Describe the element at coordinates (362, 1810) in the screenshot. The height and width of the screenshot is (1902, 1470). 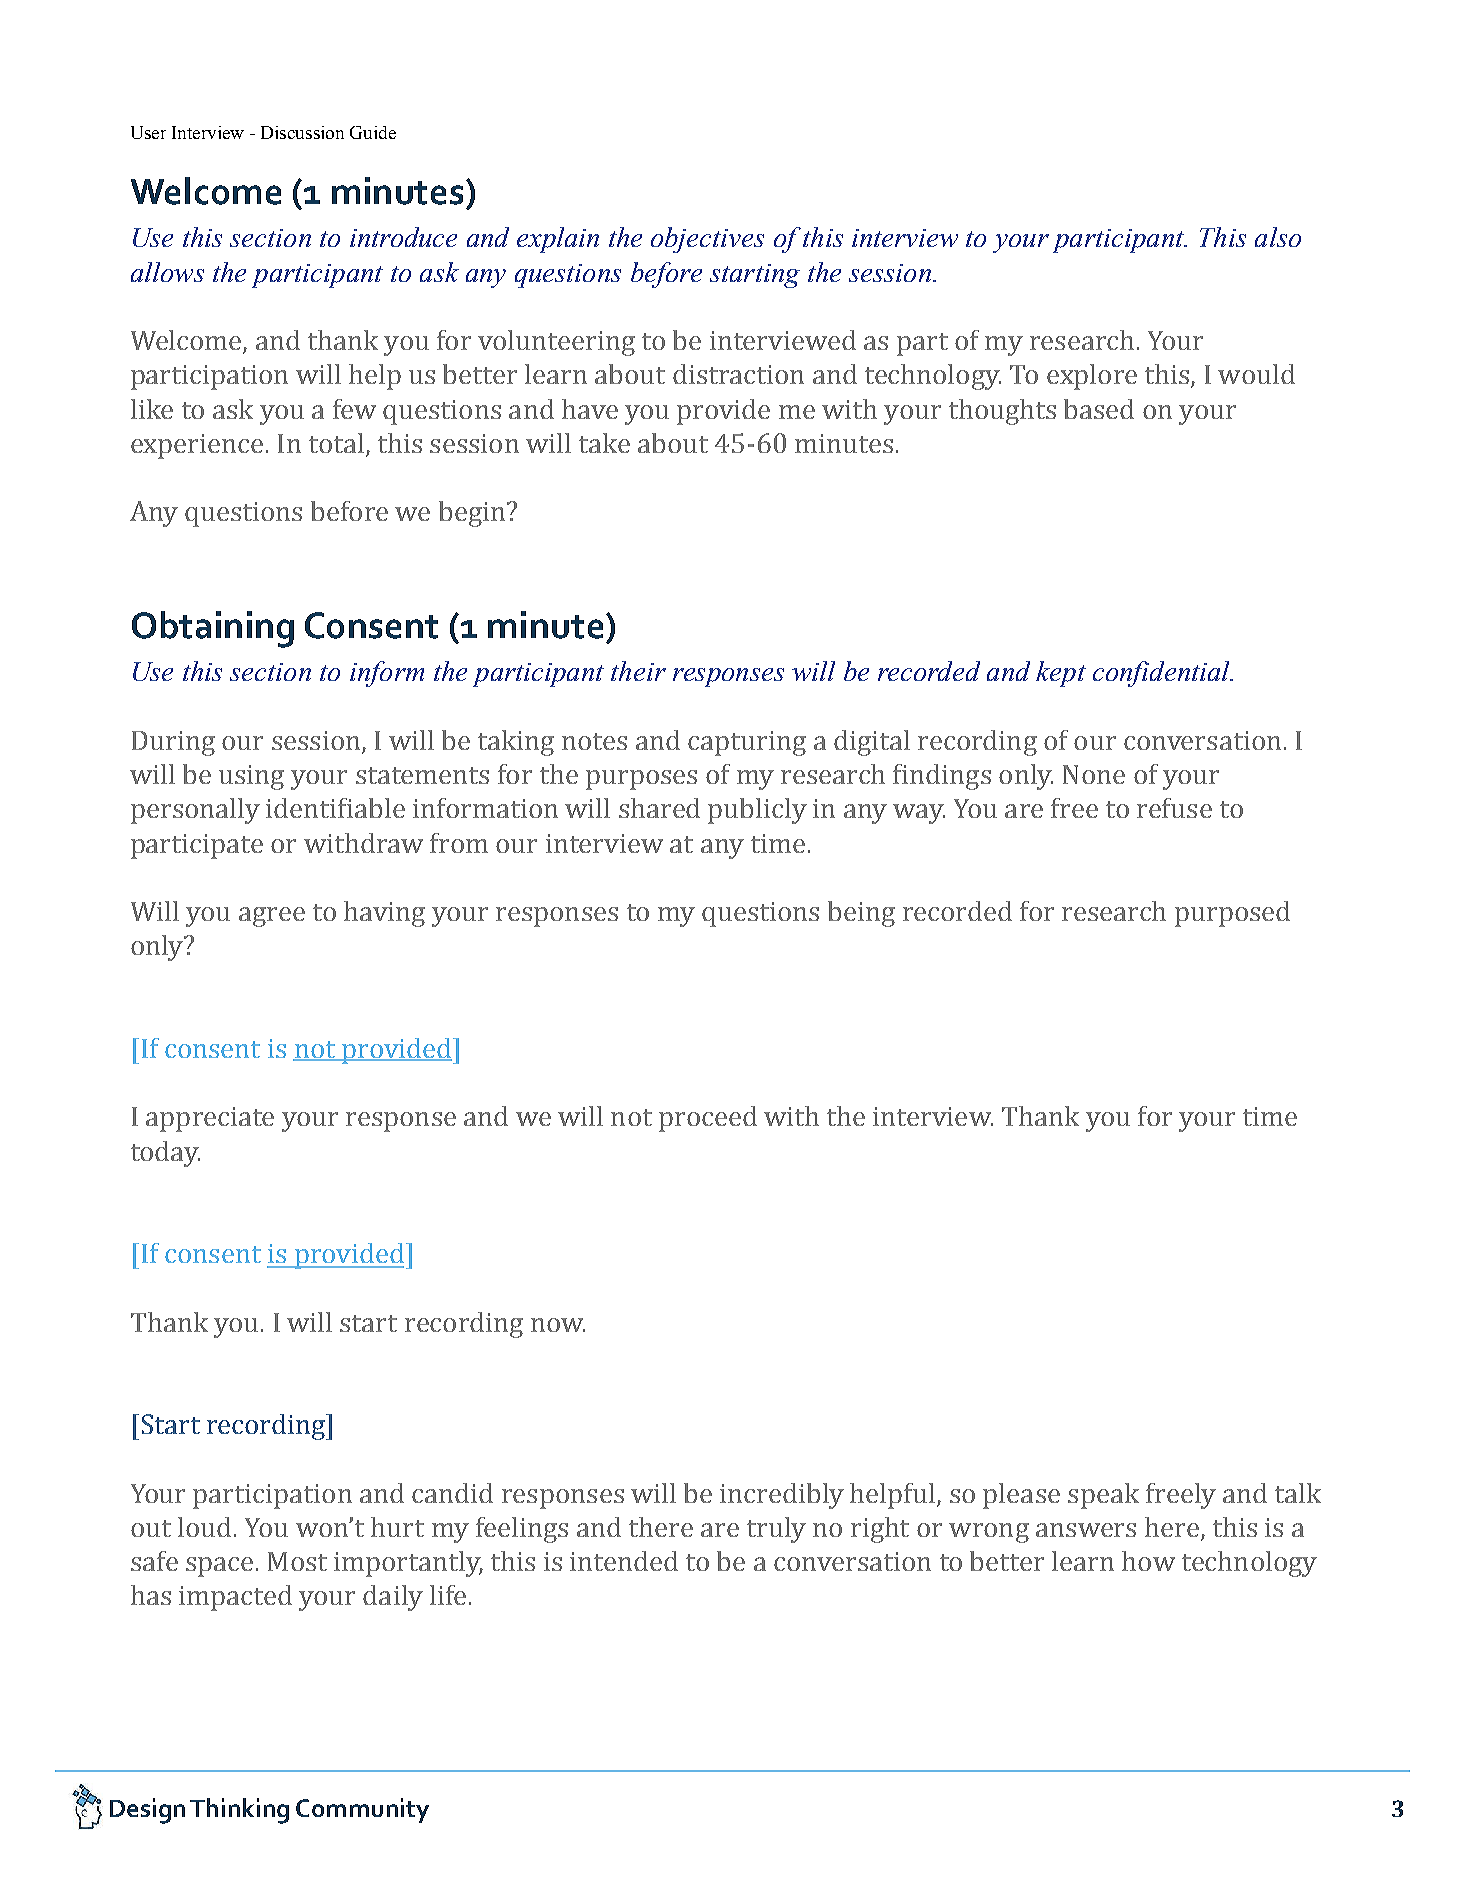
I see `Community` at that location.
